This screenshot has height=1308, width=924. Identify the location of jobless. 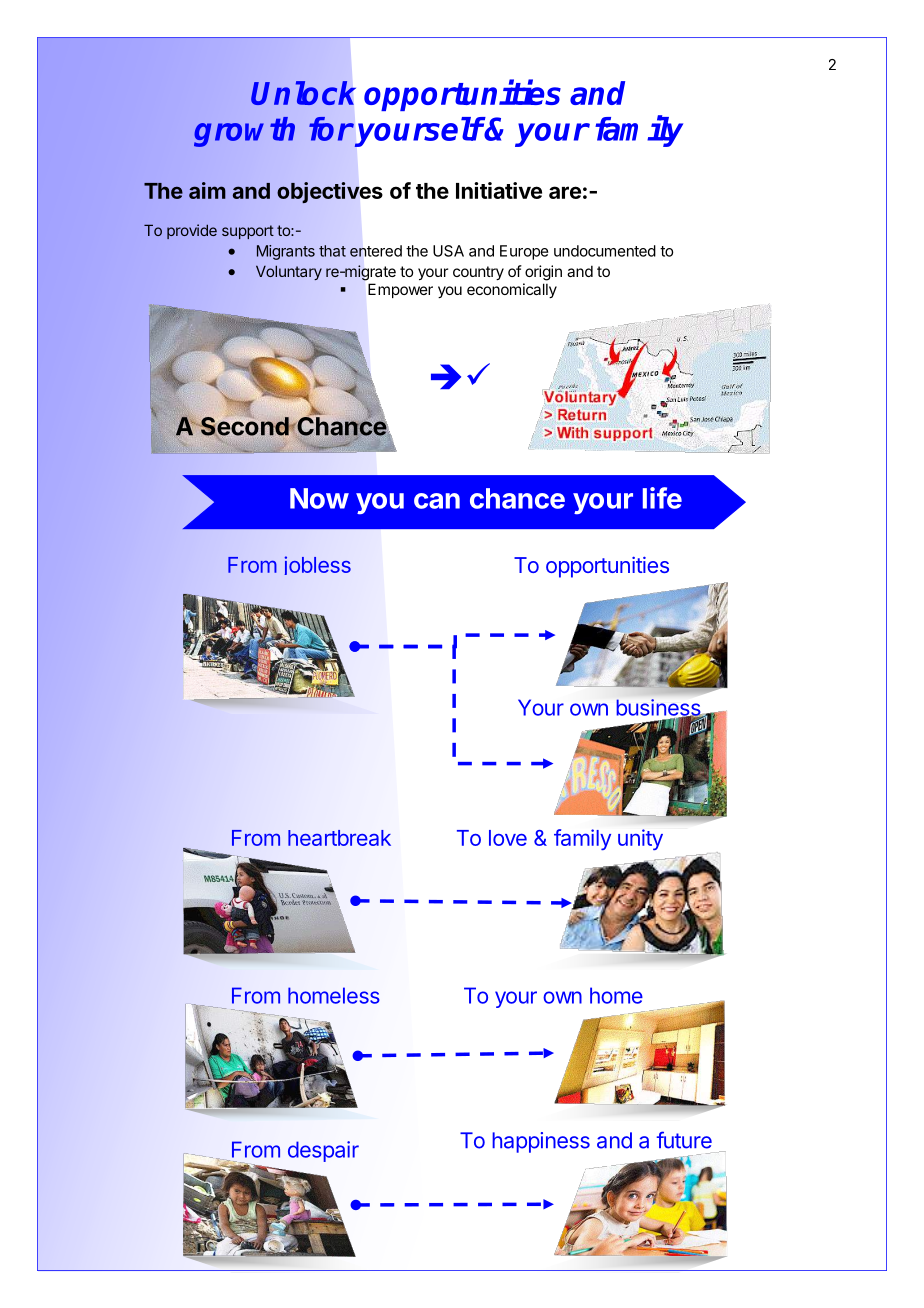
(317, 565).
